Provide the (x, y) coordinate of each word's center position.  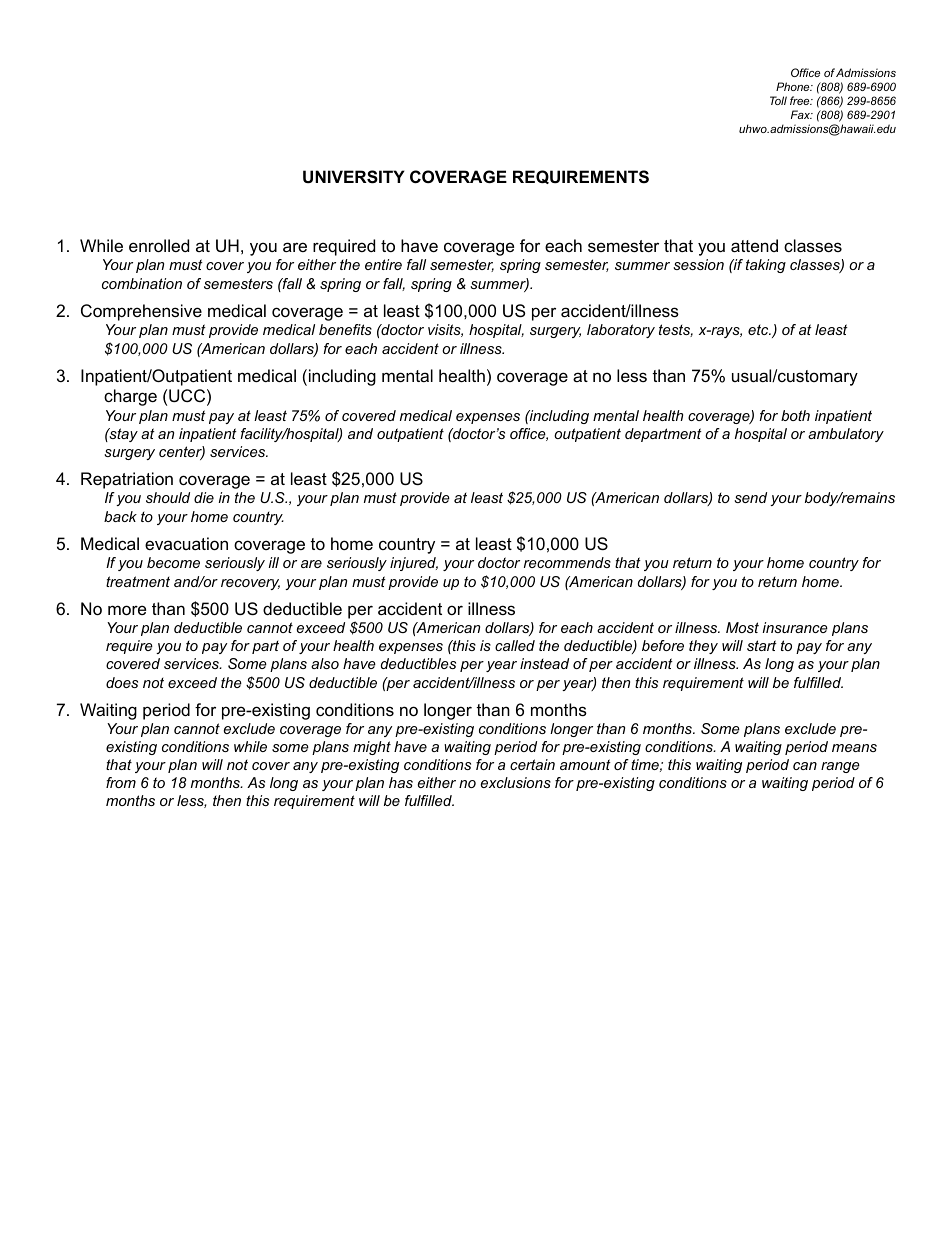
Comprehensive (141, 312)
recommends (567, 562)
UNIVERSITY (354, 177)
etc (759, 330)
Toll (778, 100)
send (750, 497)
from (121, 782)
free (801, 100)
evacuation (186, 543)
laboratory (621, 331)
